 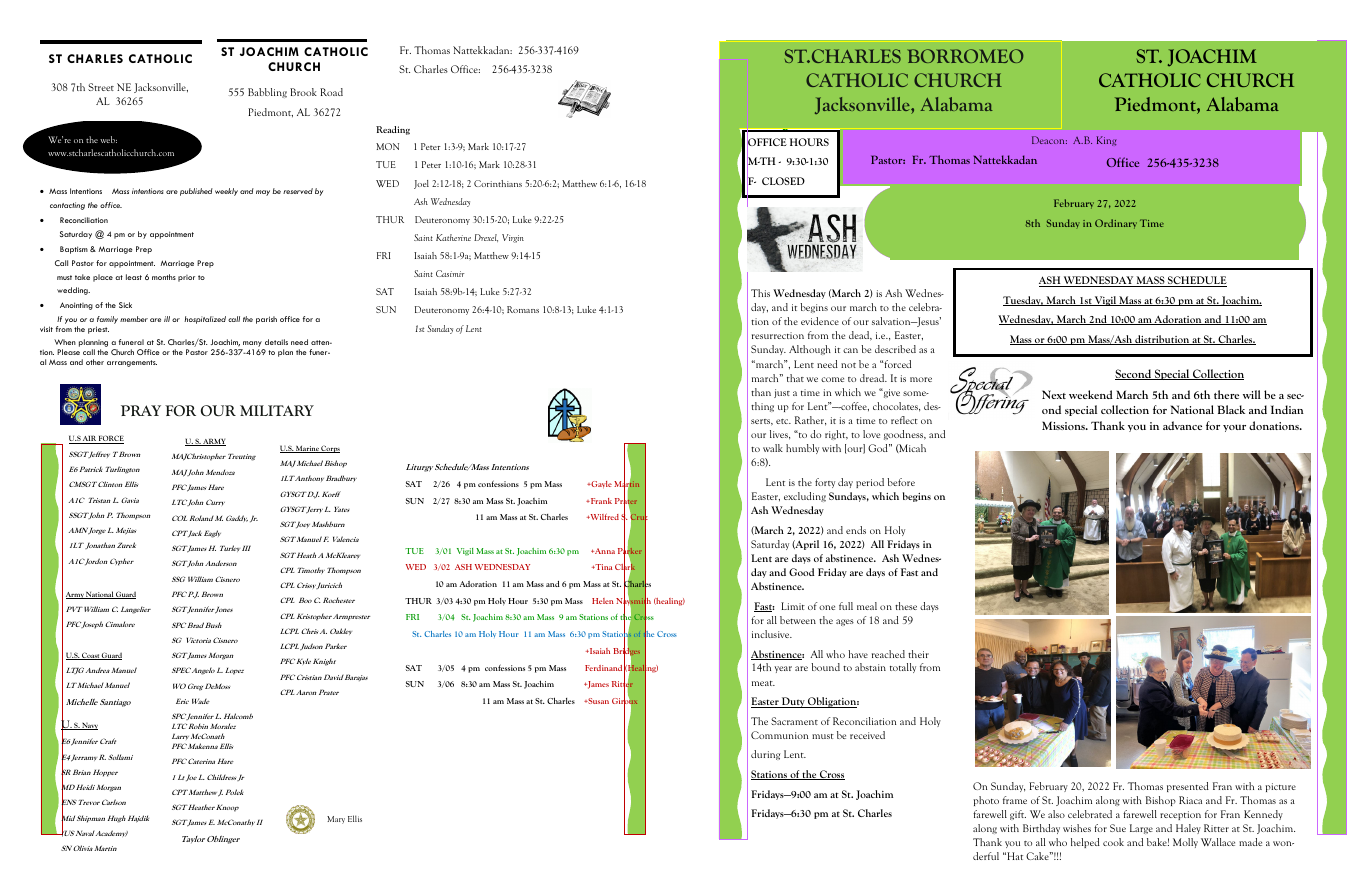 I want to click on King, so click(x=1107, y=141).
